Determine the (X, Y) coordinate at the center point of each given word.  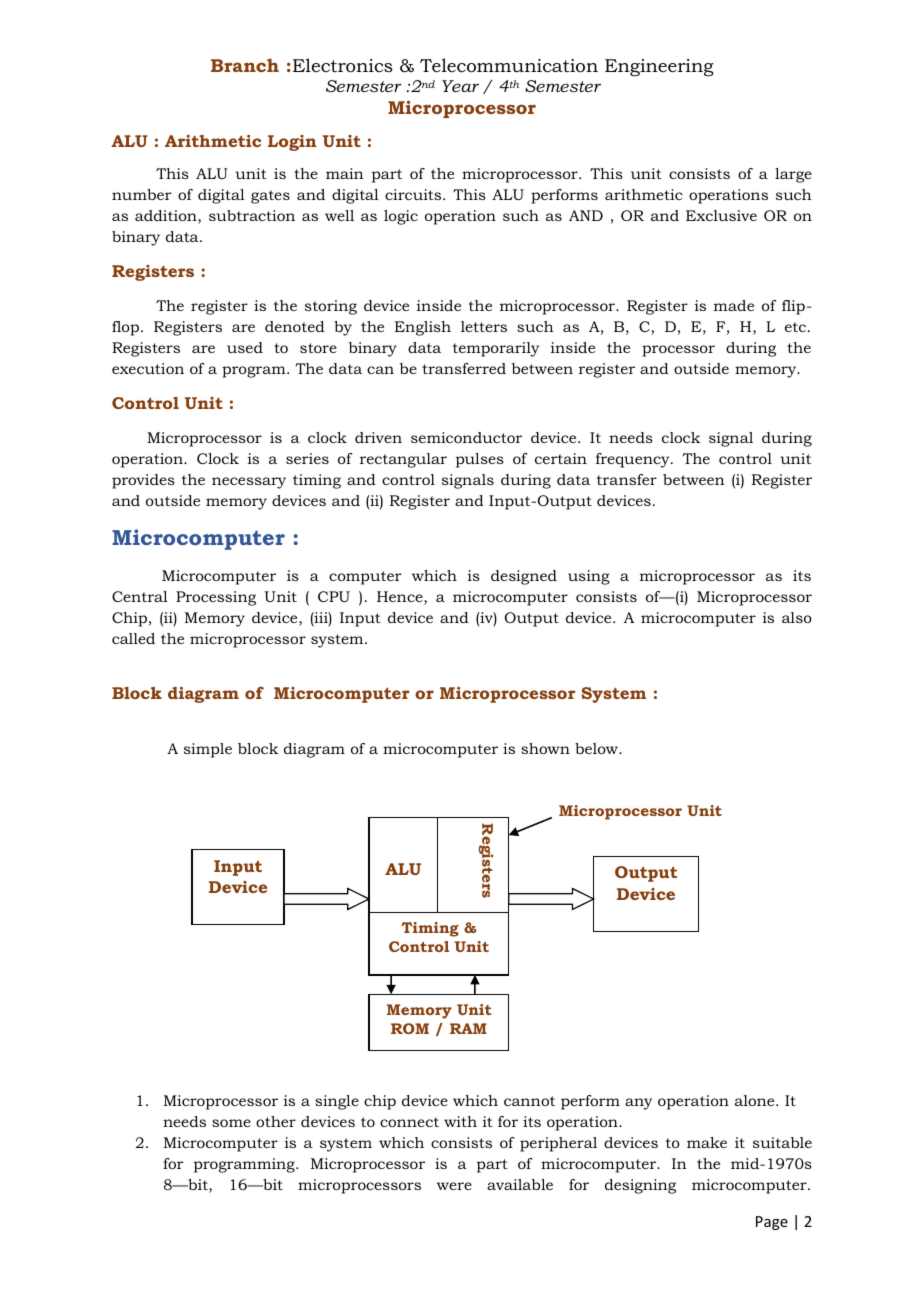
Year (460, 86)
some (231, 1123)
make (707, 1142)
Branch (245, 65)
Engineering (659, 67)
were (454, 1186)
